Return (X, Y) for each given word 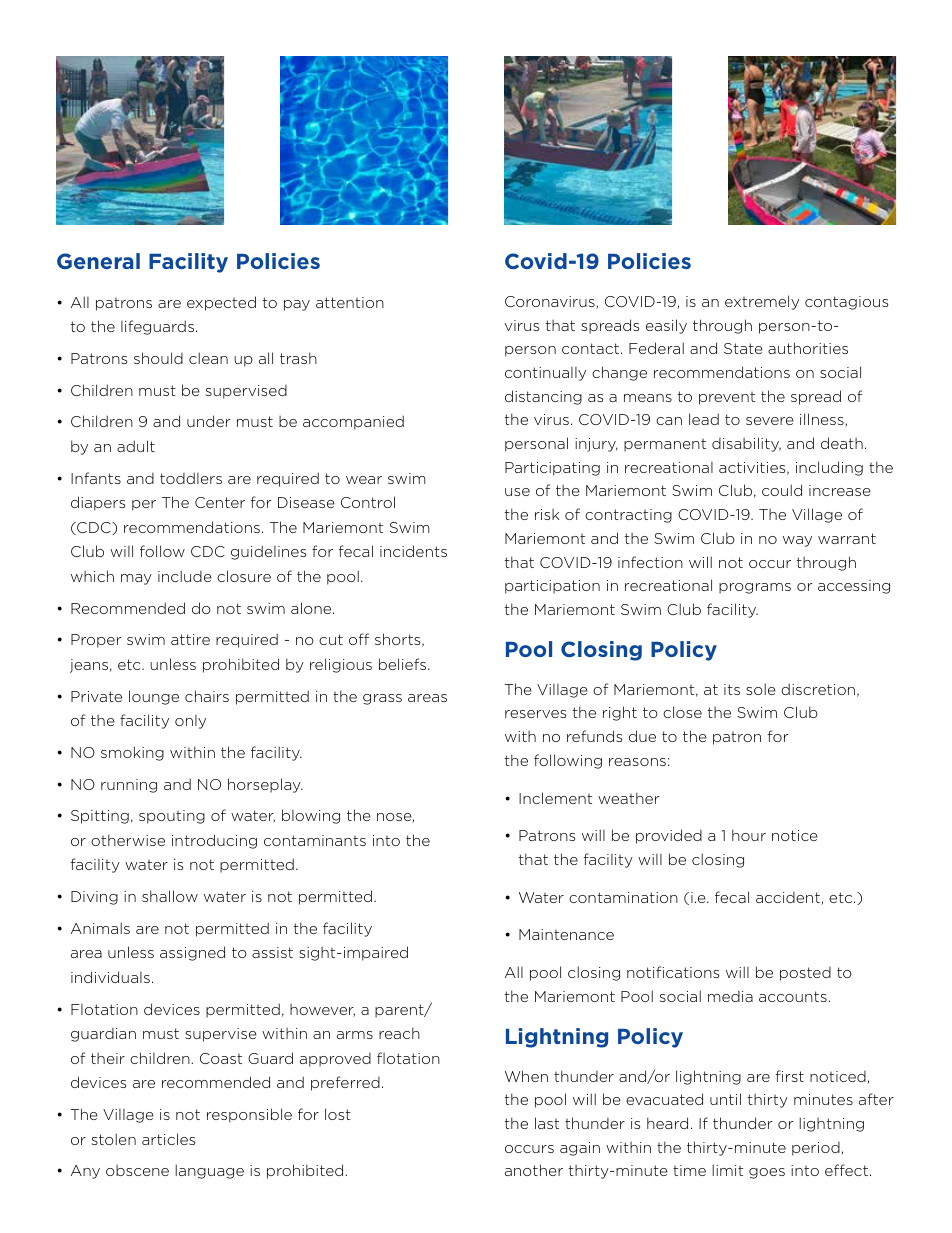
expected (221, 303)
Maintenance (566, 934)
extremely (762, 302)
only (190, 722)
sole (761, 689)
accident (788, 897)
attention (350, 302)
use (517, 492)
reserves (535, 714)
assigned (192, 953)
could (782, 490)
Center (220, 502)
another (534, 1170)
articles (168, 1139)
